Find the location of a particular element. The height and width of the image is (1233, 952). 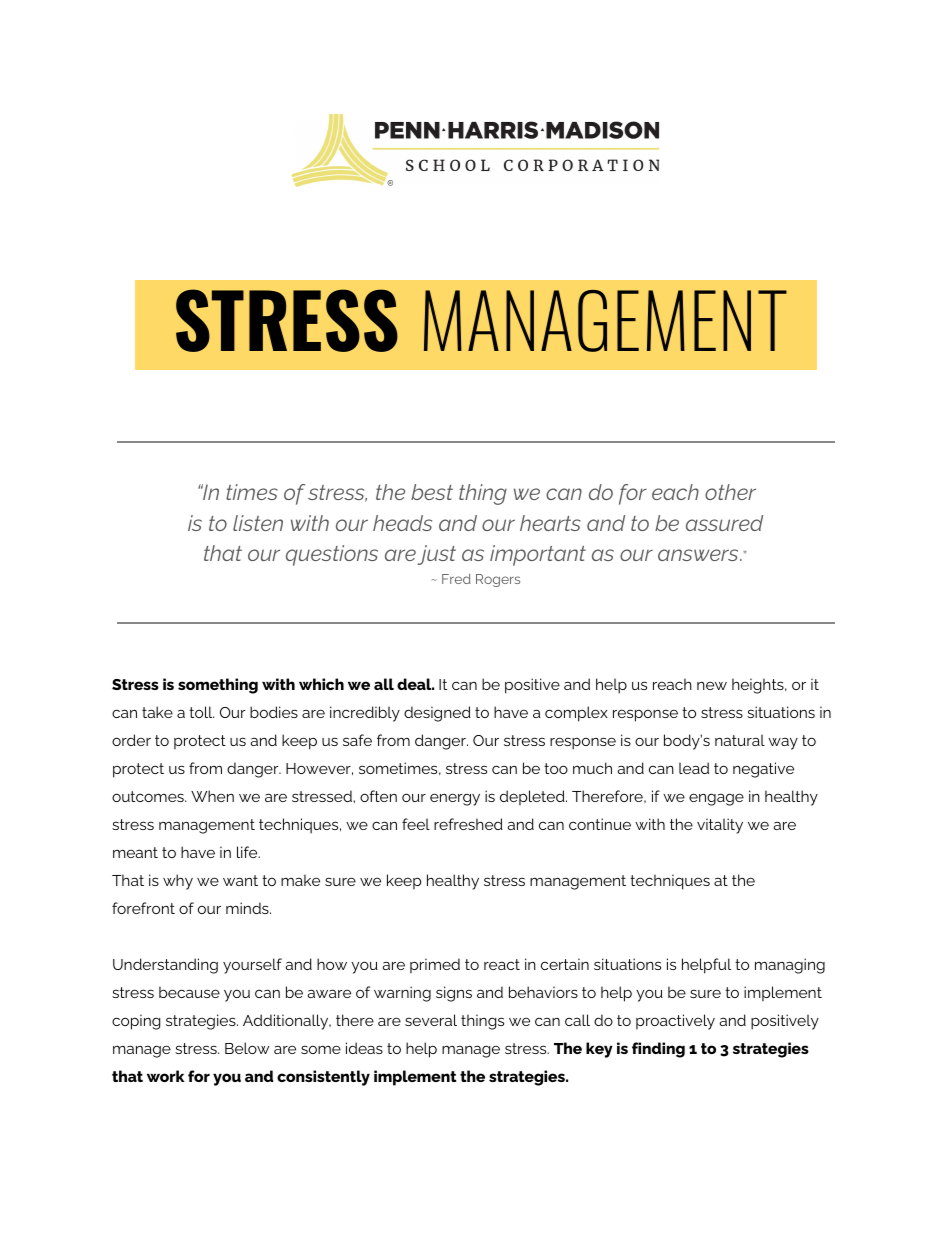

Below is located at coordinates (247, 1048).
